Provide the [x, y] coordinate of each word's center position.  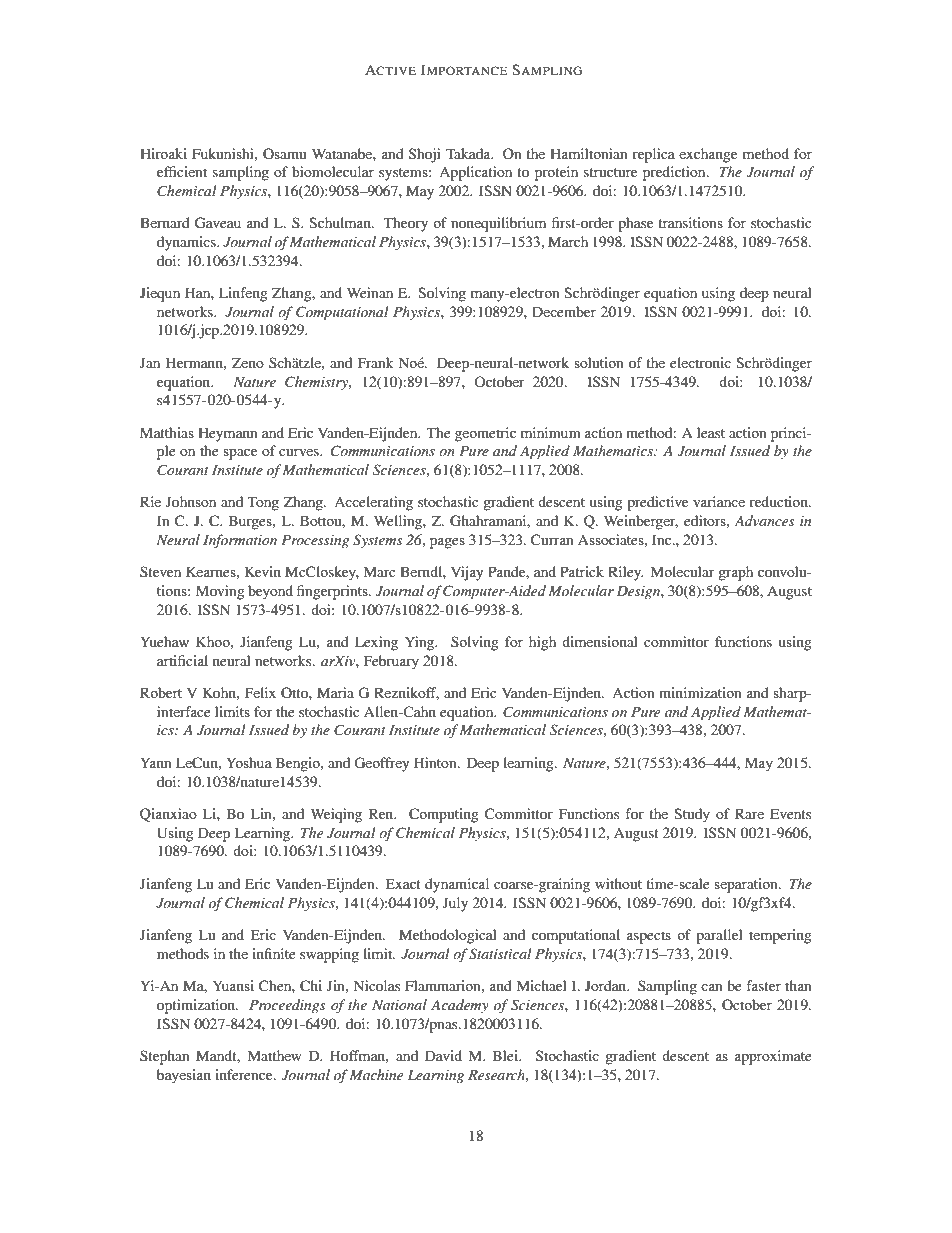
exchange [708, 155]
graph [735, 573]
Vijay [467, 573]
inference [245, 1074]
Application [475, 173]
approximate [773, 1057]
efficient [182, 171]
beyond [270, 592]
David [443, 1055]
